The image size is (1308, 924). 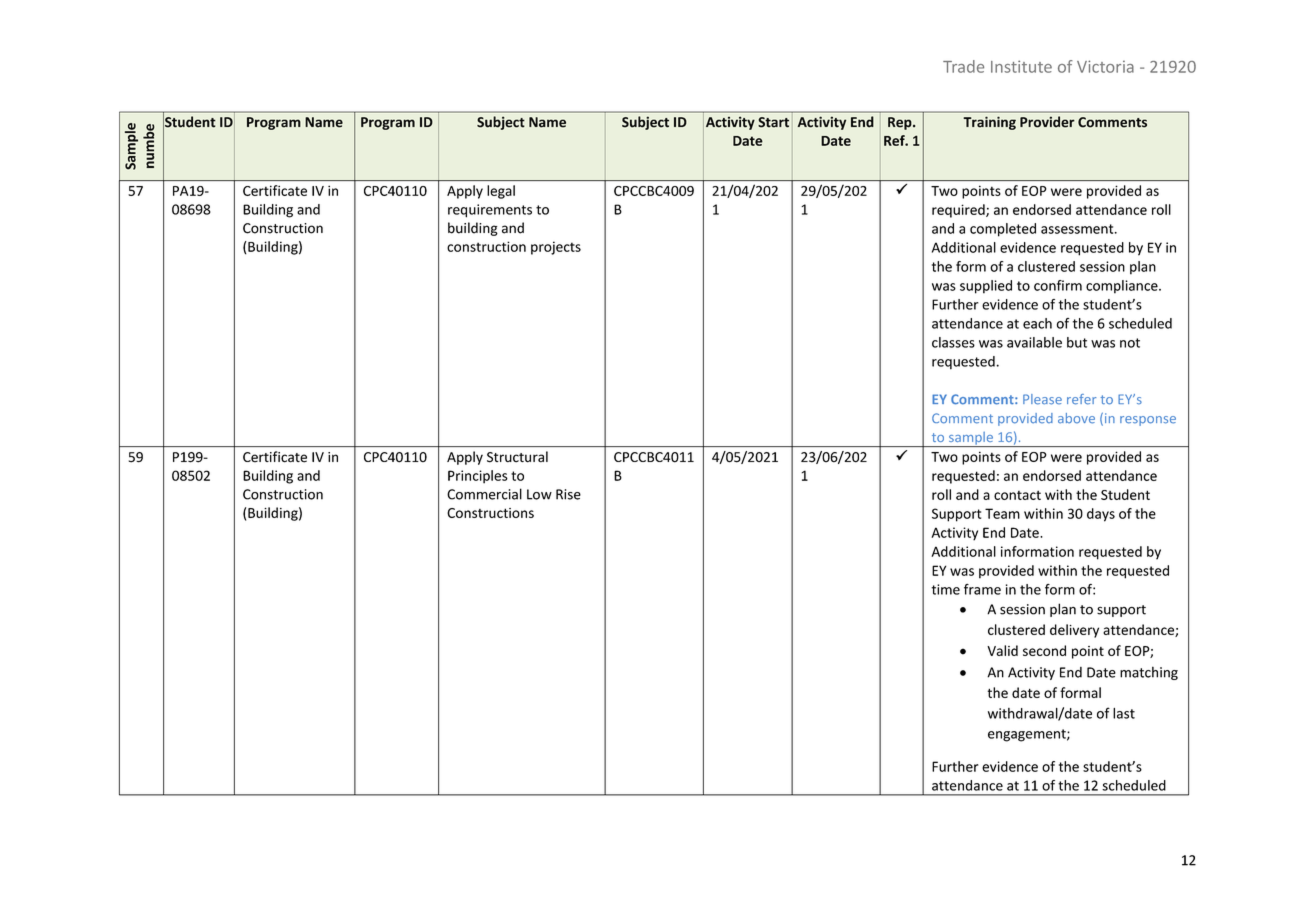 I want to click on last, so click(x=1124, y=713).
